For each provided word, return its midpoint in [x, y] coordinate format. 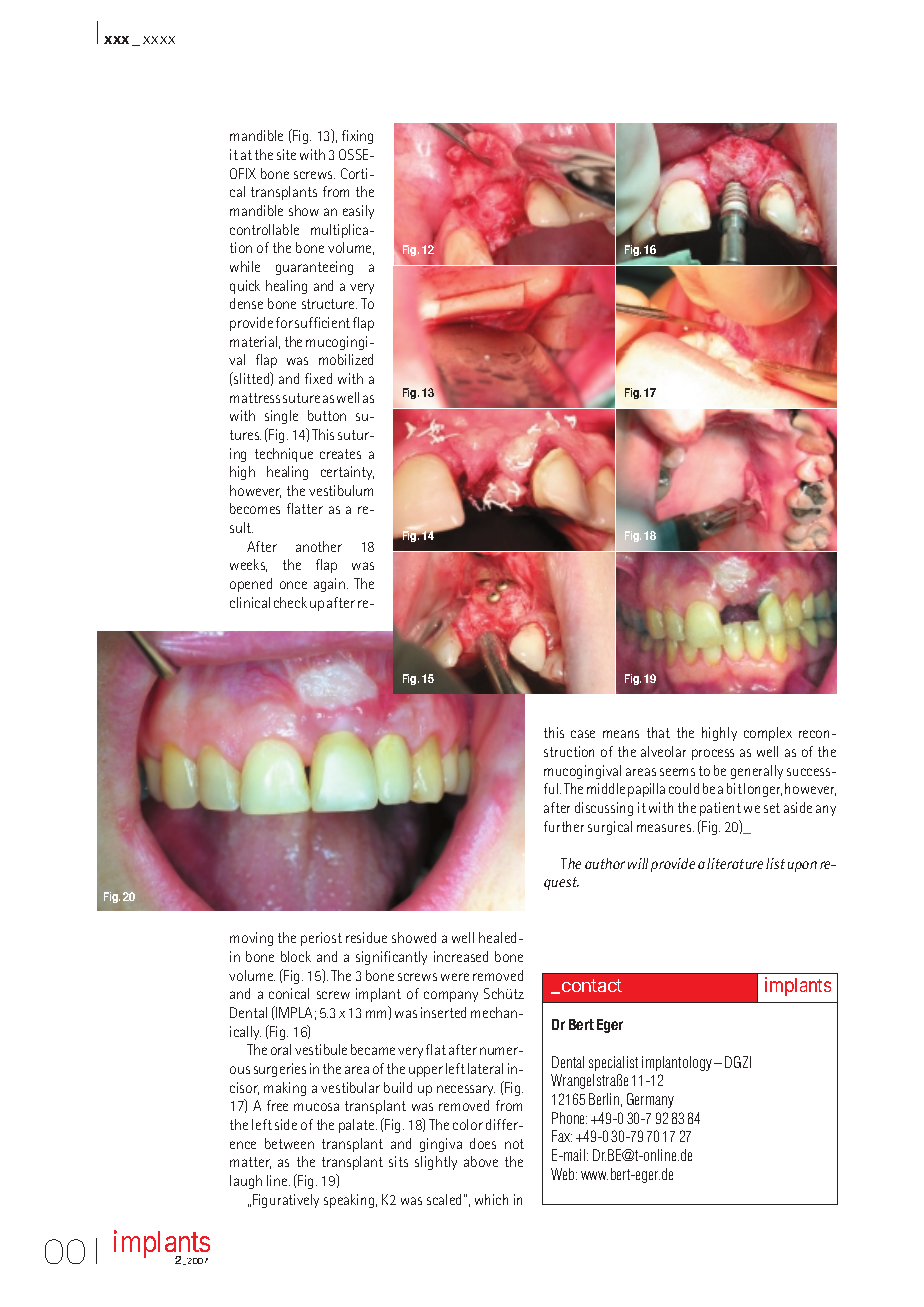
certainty [347, 473]
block [296, 956]
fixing [357, 137]
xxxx [159, 40]
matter [250, 1163]
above [481, 1161]
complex [768, 734]
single [281, 417]
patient [720, 809]
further [564, 826]
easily [358, 212]
